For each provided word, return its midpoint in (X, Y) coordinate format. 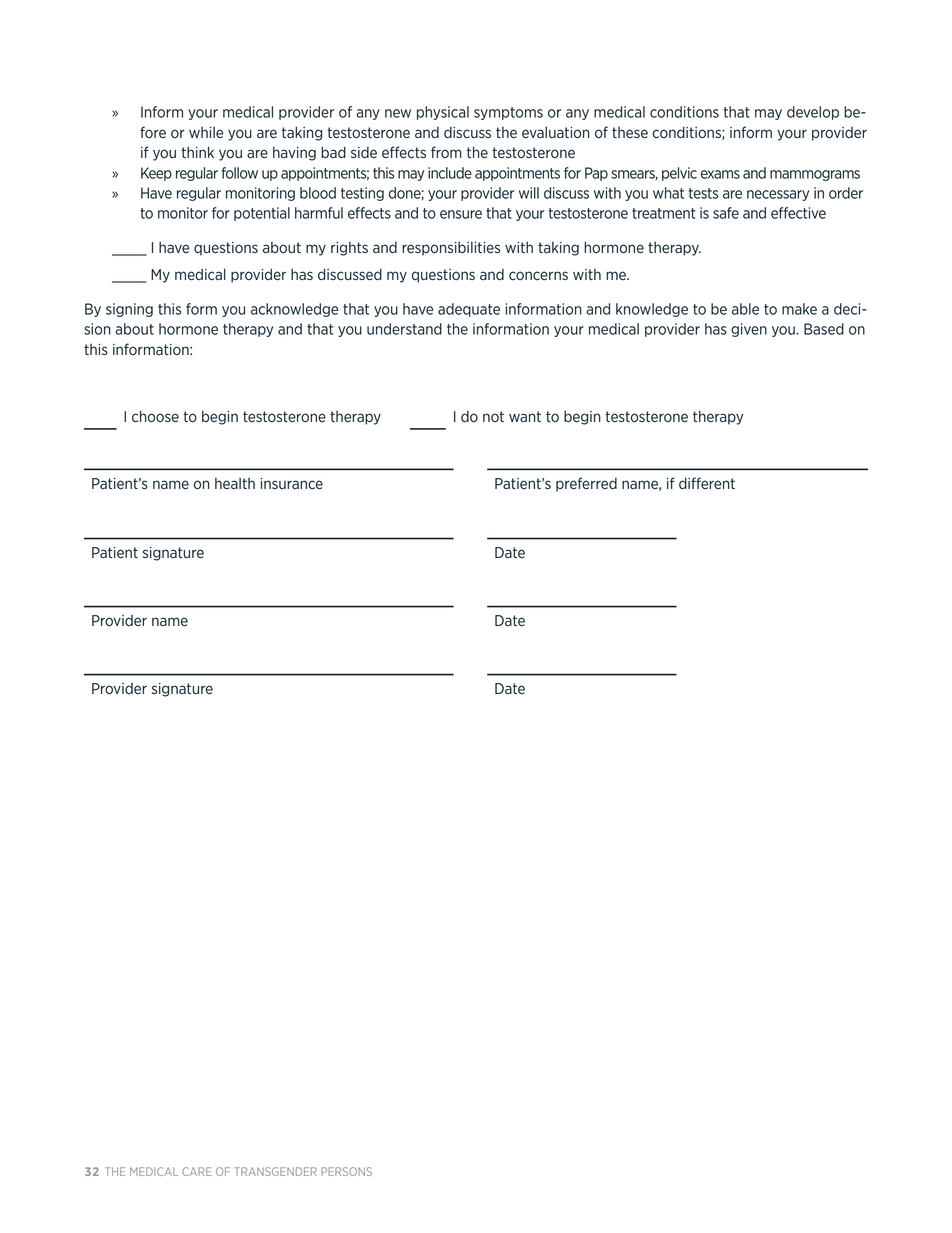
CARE (196, 1171)
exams (720, 174)
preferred (586, 484)
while (206, 133)
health (235, 484)
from (446, 152)
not (493, 416)
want (525, 417)
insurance (291, 484)
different (707, 483)
